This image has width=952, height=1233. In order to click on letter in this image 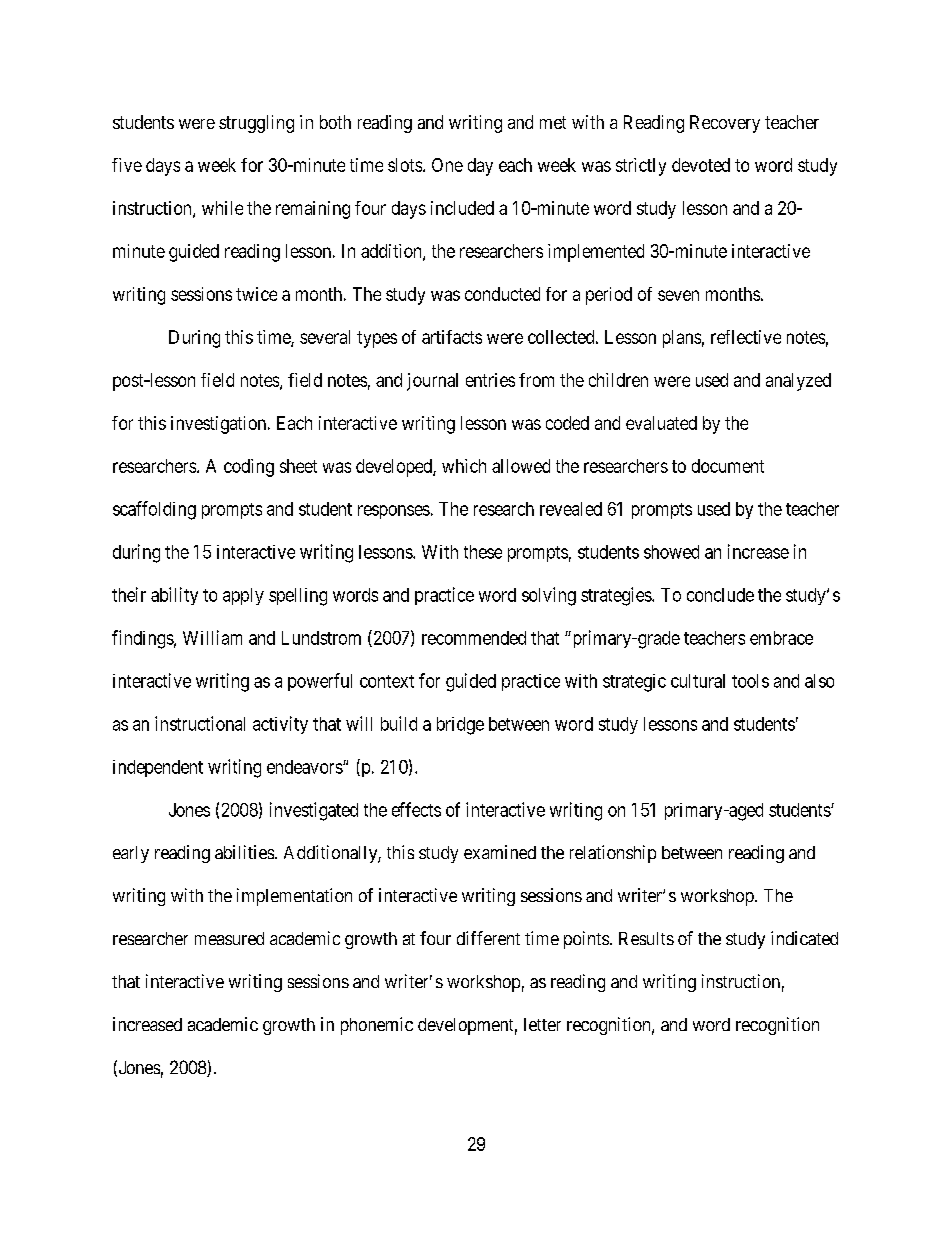, I will do `click(542, 1024)`.
